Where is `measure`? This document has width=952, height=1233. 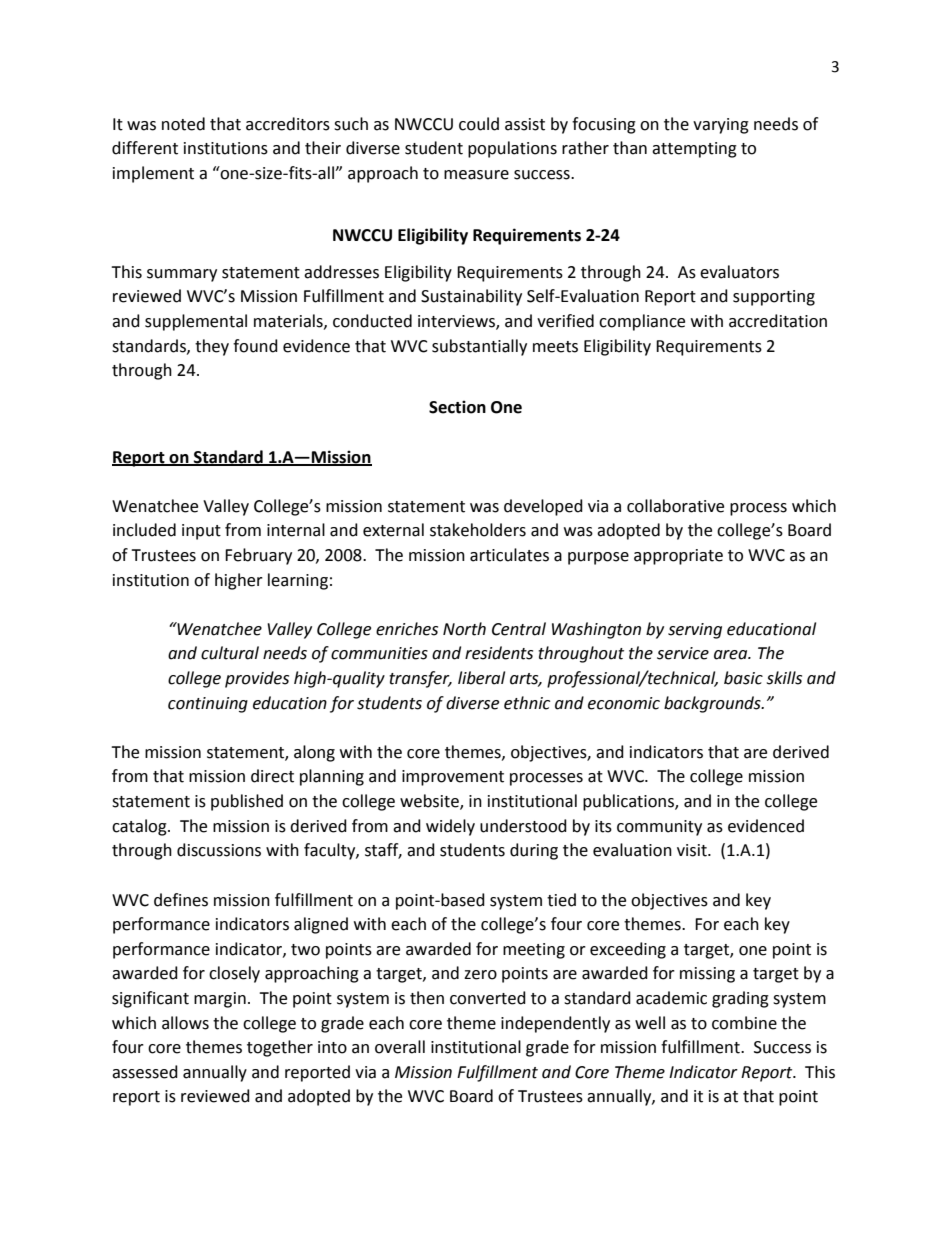 measure is located at coordinates (476, 175).
